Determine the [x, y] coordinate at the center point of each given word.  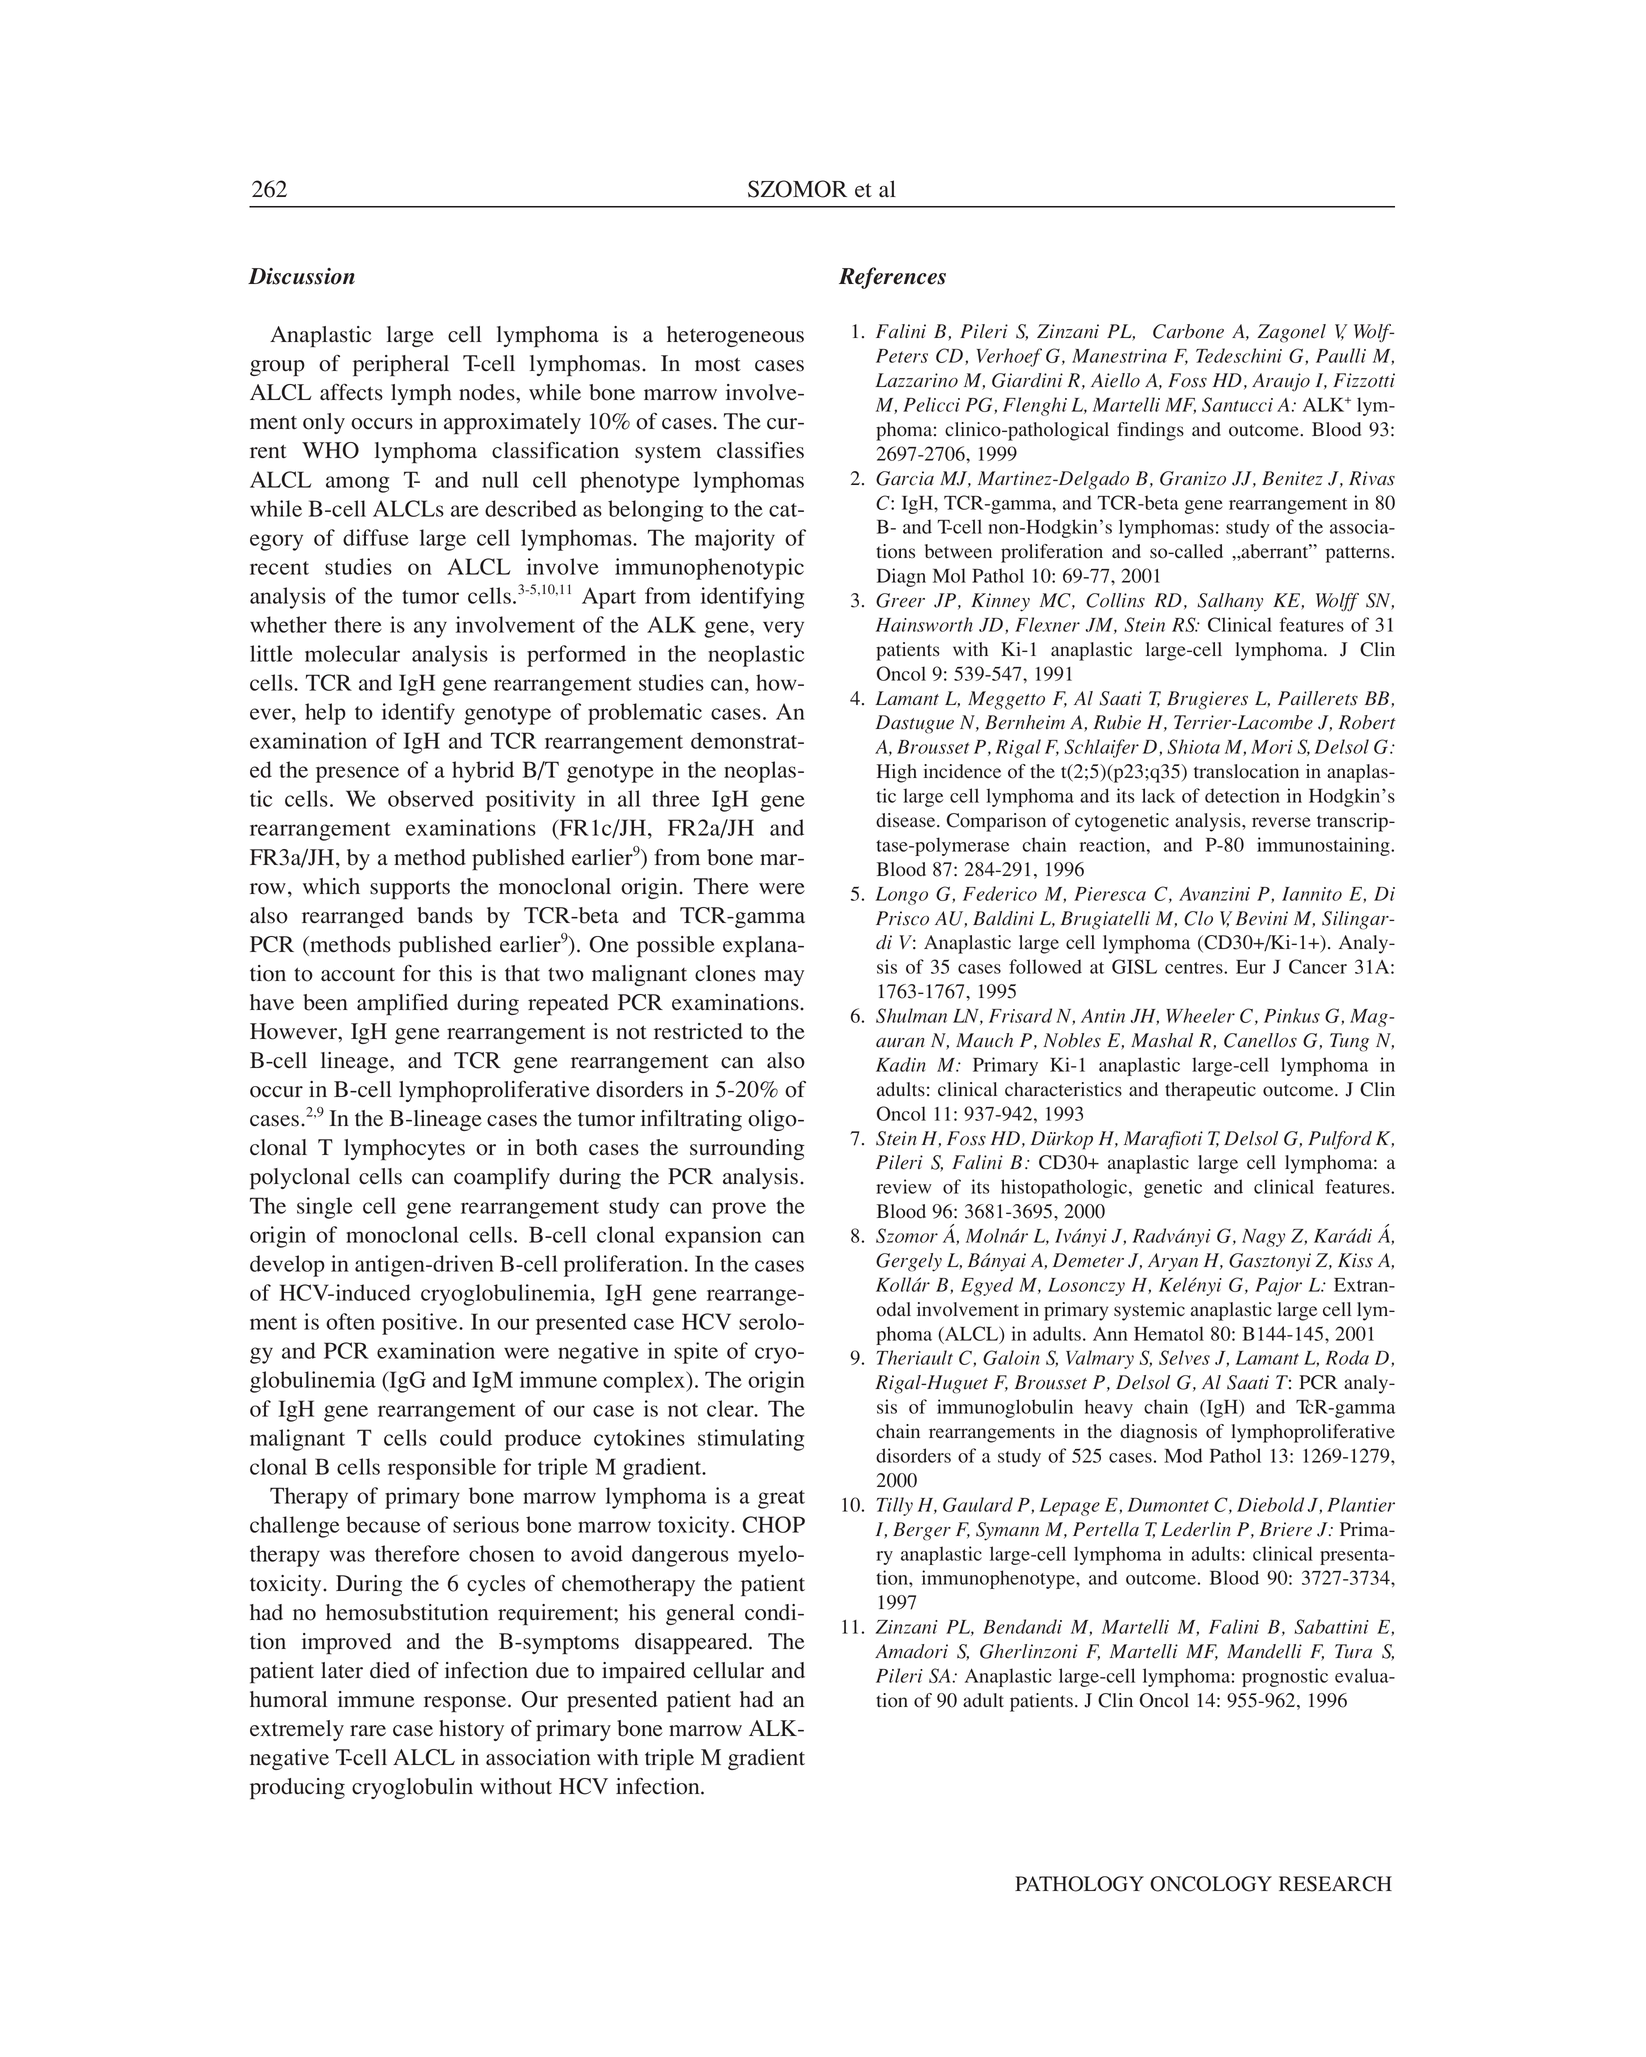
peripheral [401, 366]
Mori [1272, 747]
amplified [402, 1005]
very [783, 629]
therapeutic [1210, 1091]
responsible [442, 1469]
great [781, 1499]
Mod [1183, 1455]
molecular [352, 653]
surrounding [747, 1149]
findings [1150, 431]
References [892, 278]
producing [297, 1789]
